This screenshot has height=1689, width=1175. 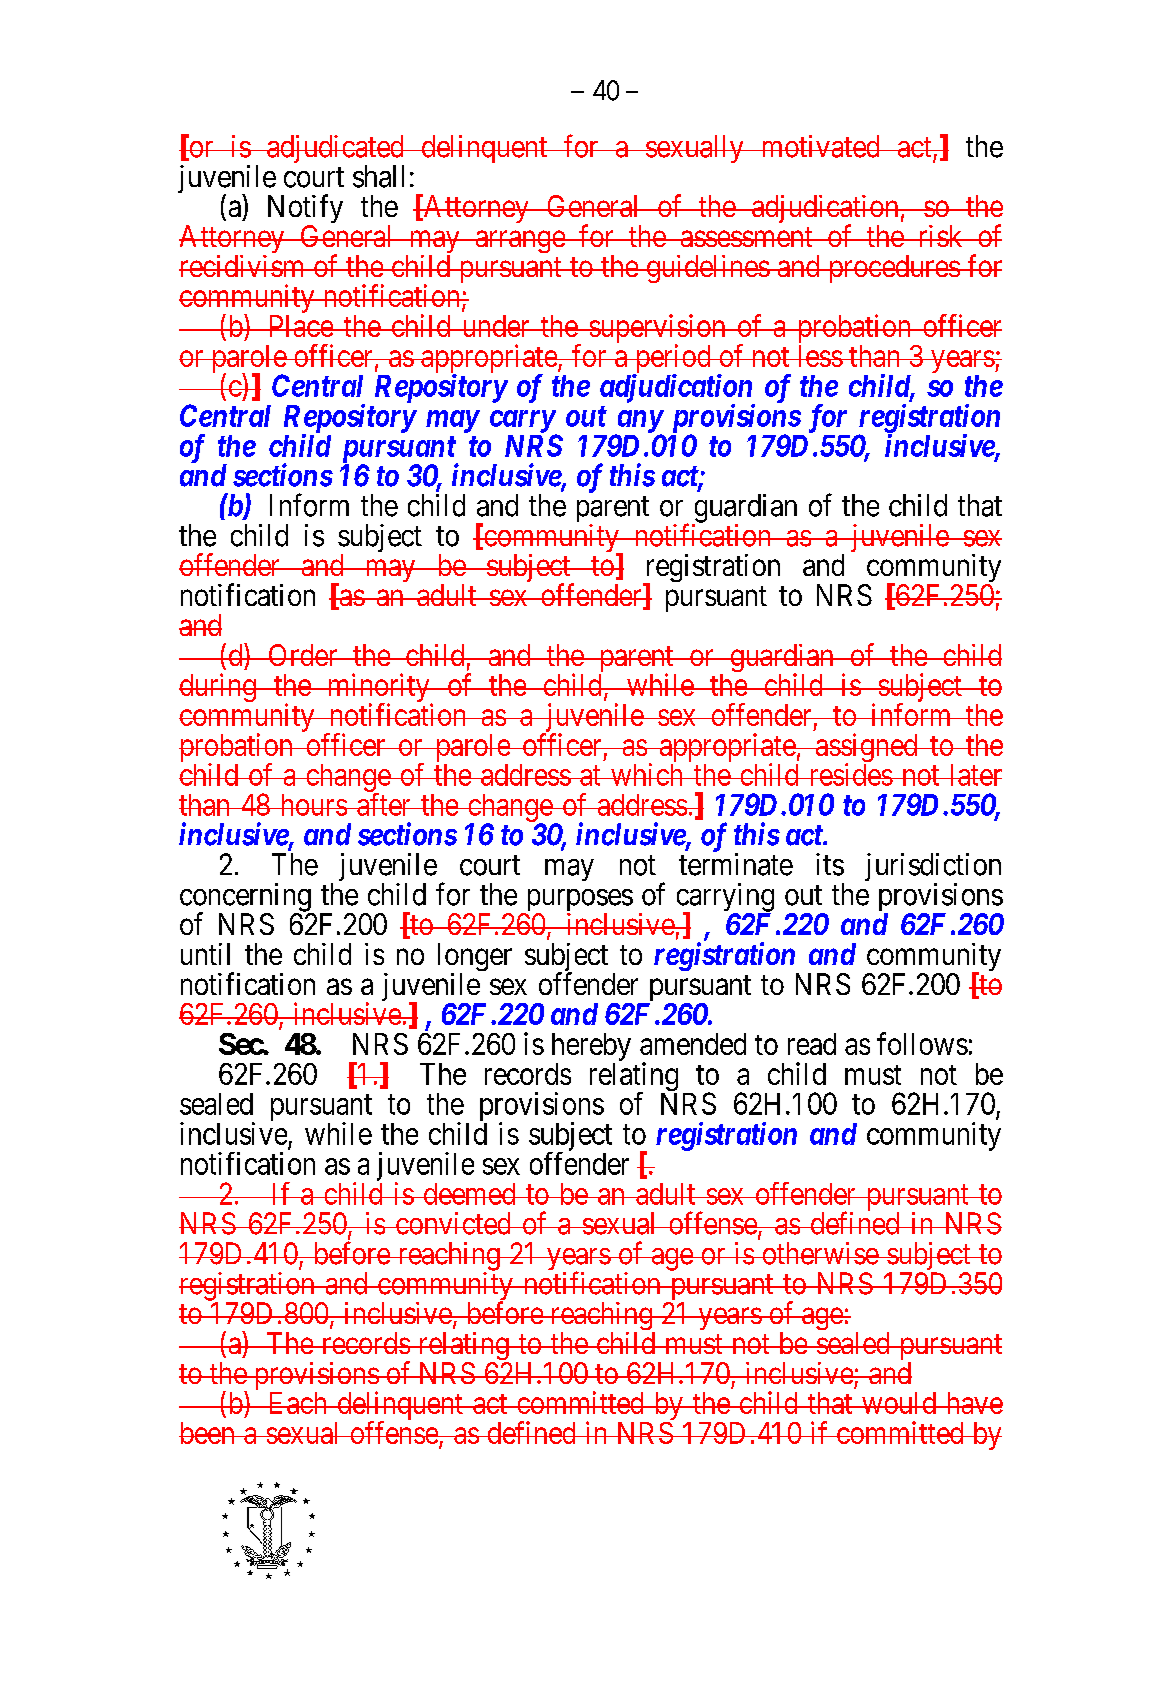 What do you see at coordinates (313, 805) in the screenshot?
I see `hours` at bounding box center [313, 805].
